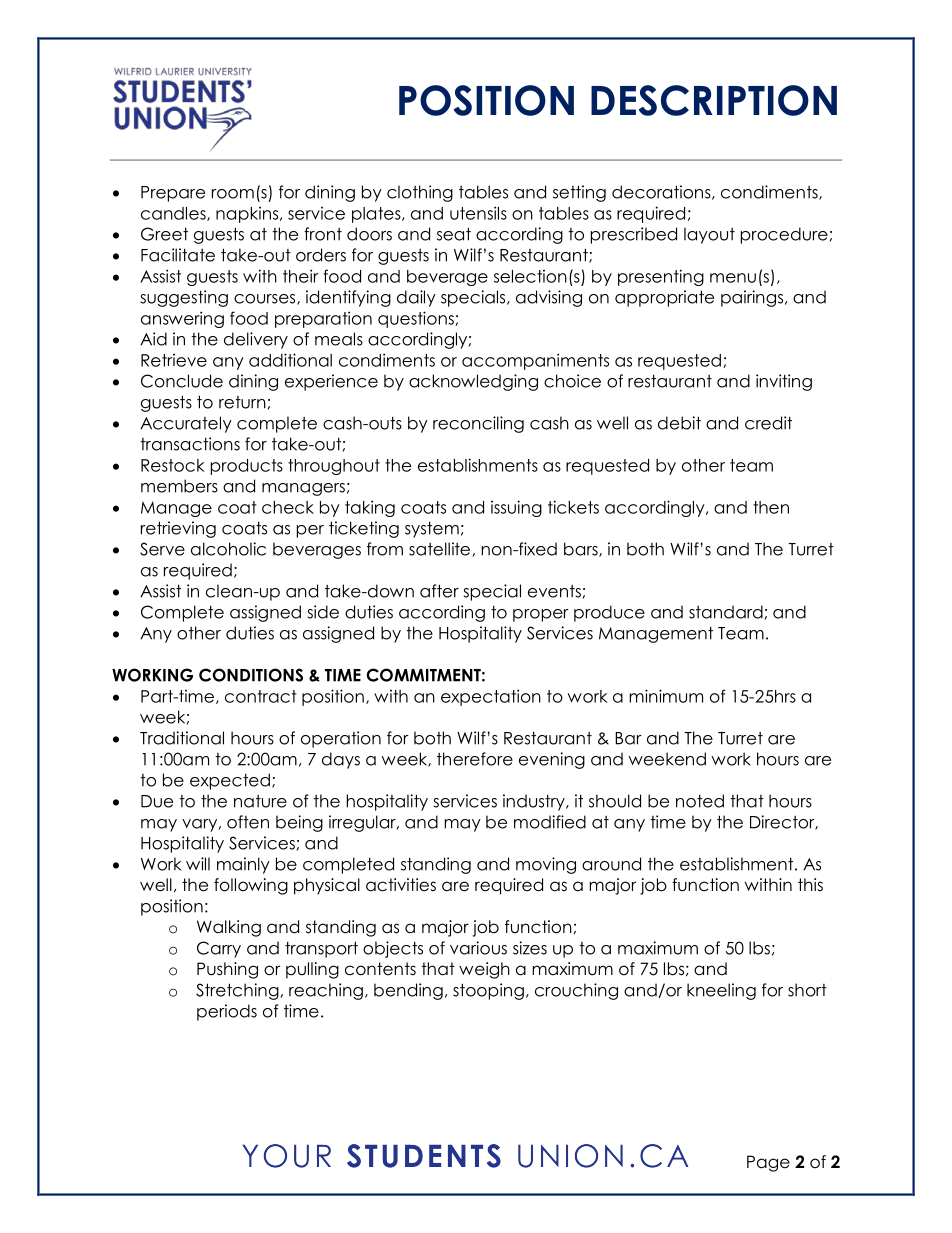 The height and width of the page is (1233, 952). What do you see at coordinates (227, 1012) in the page?
I see `periods` at bounding box center [227, 1012].
